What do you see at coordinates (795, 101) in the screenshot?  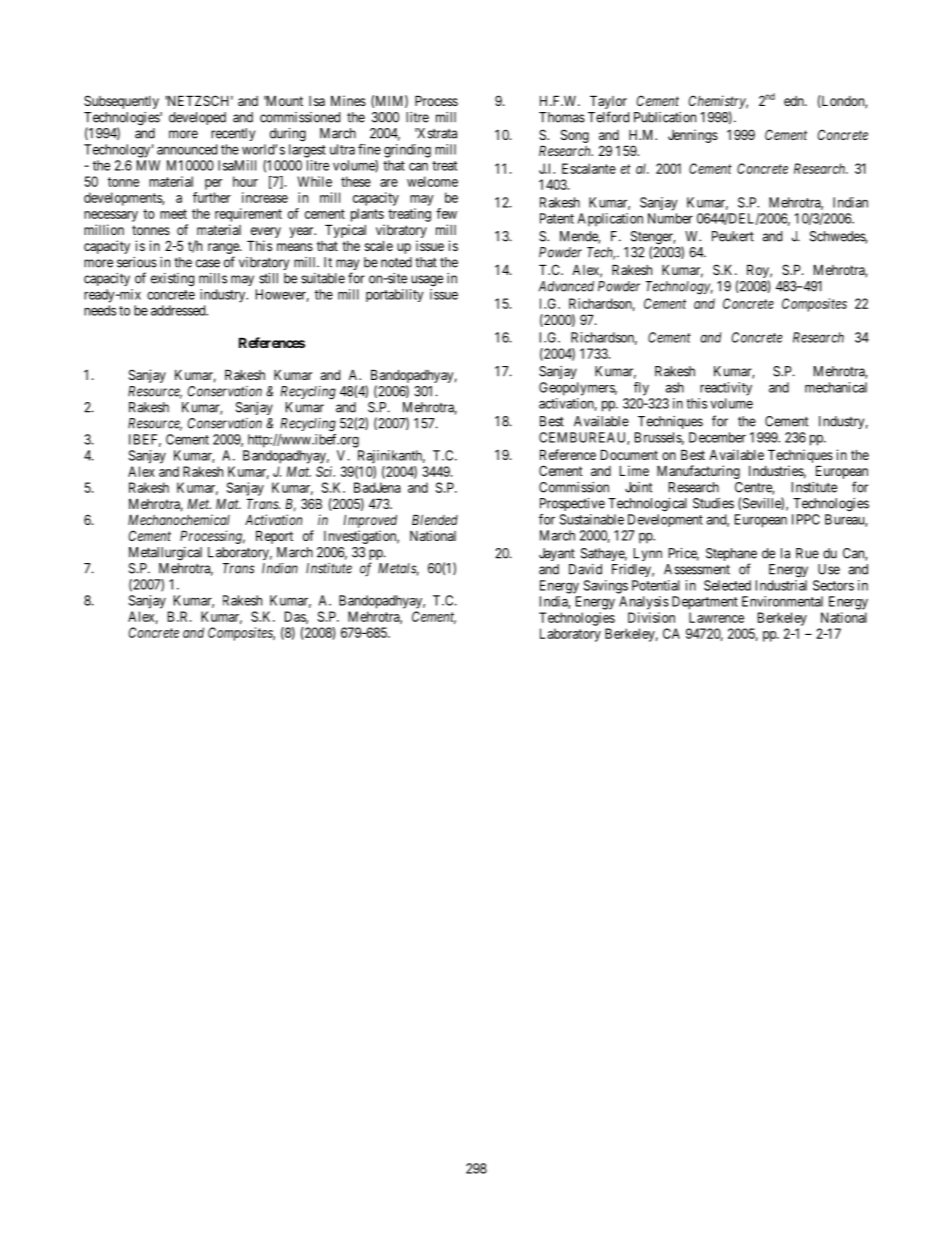 I see `edn` at bounding box center [795, 101].
